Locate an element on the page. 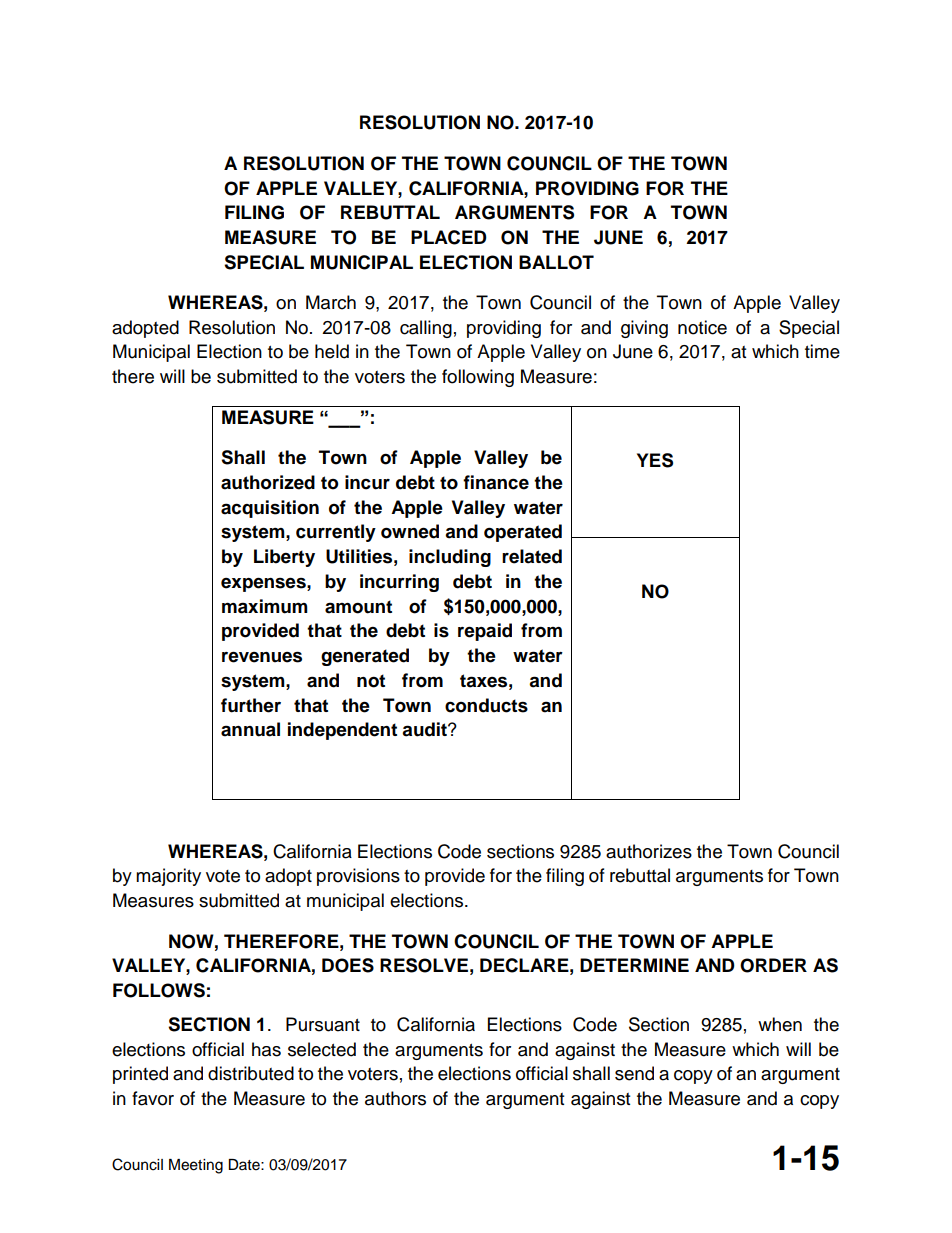 The image size is (952, 1233). authorizes is located at coordinates (649, 851).
